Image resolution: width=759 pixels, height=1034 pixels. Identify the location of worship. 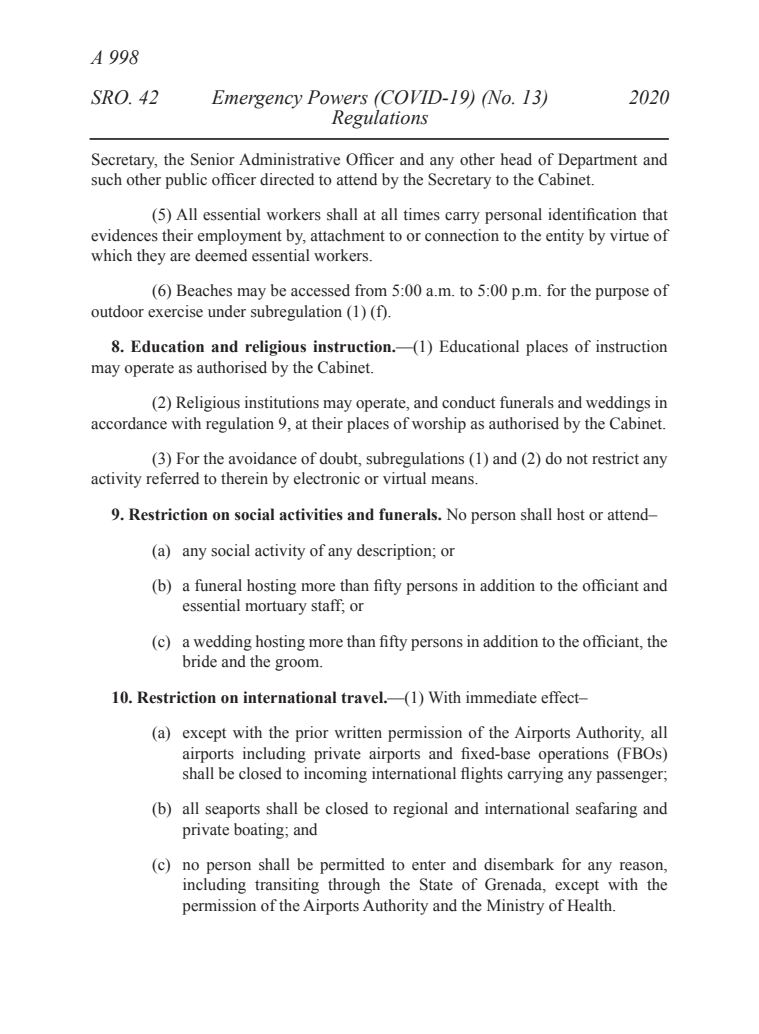
(439, 425).
